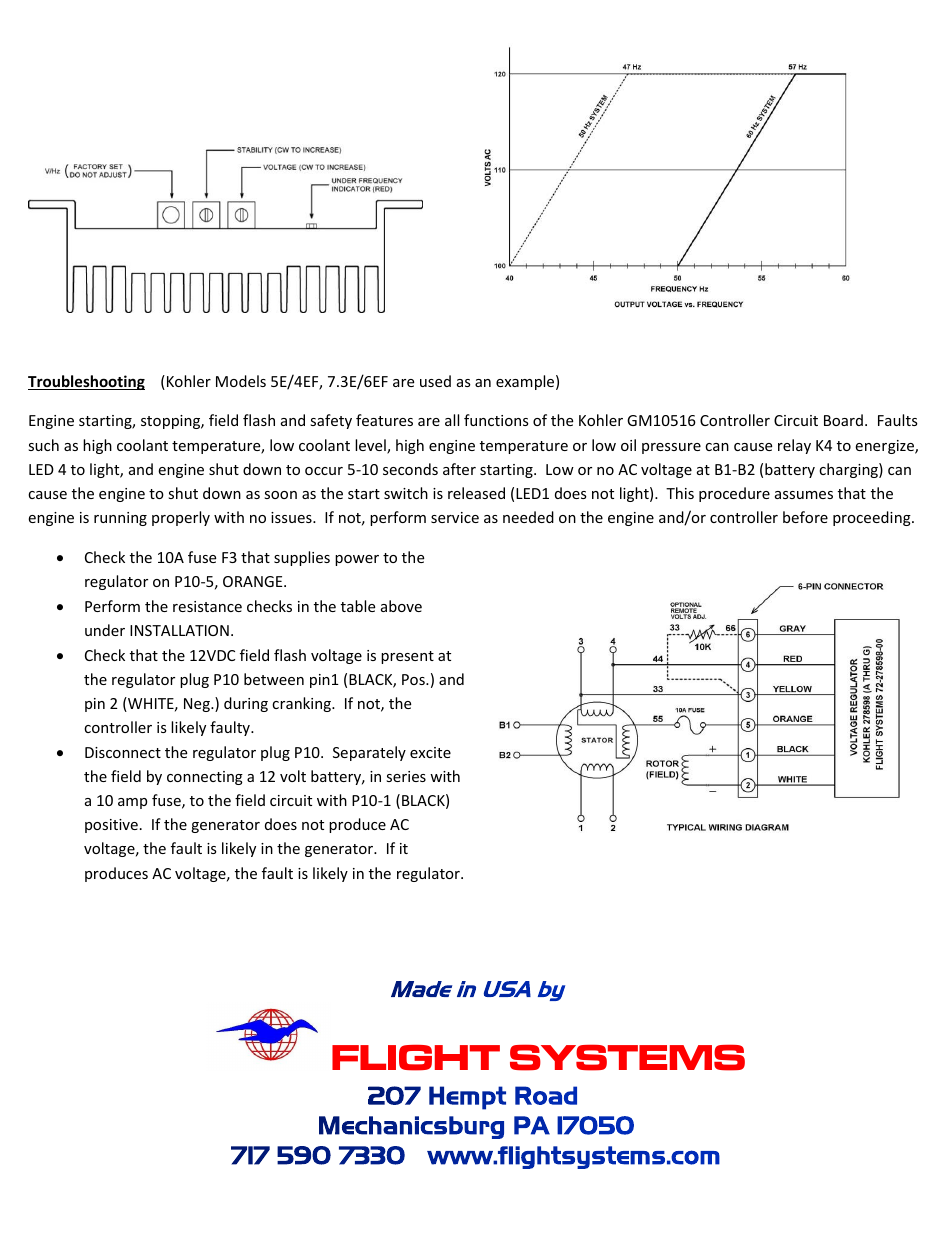 This page has height=1233, width=952. I want to click on used, so click(435, 381).
